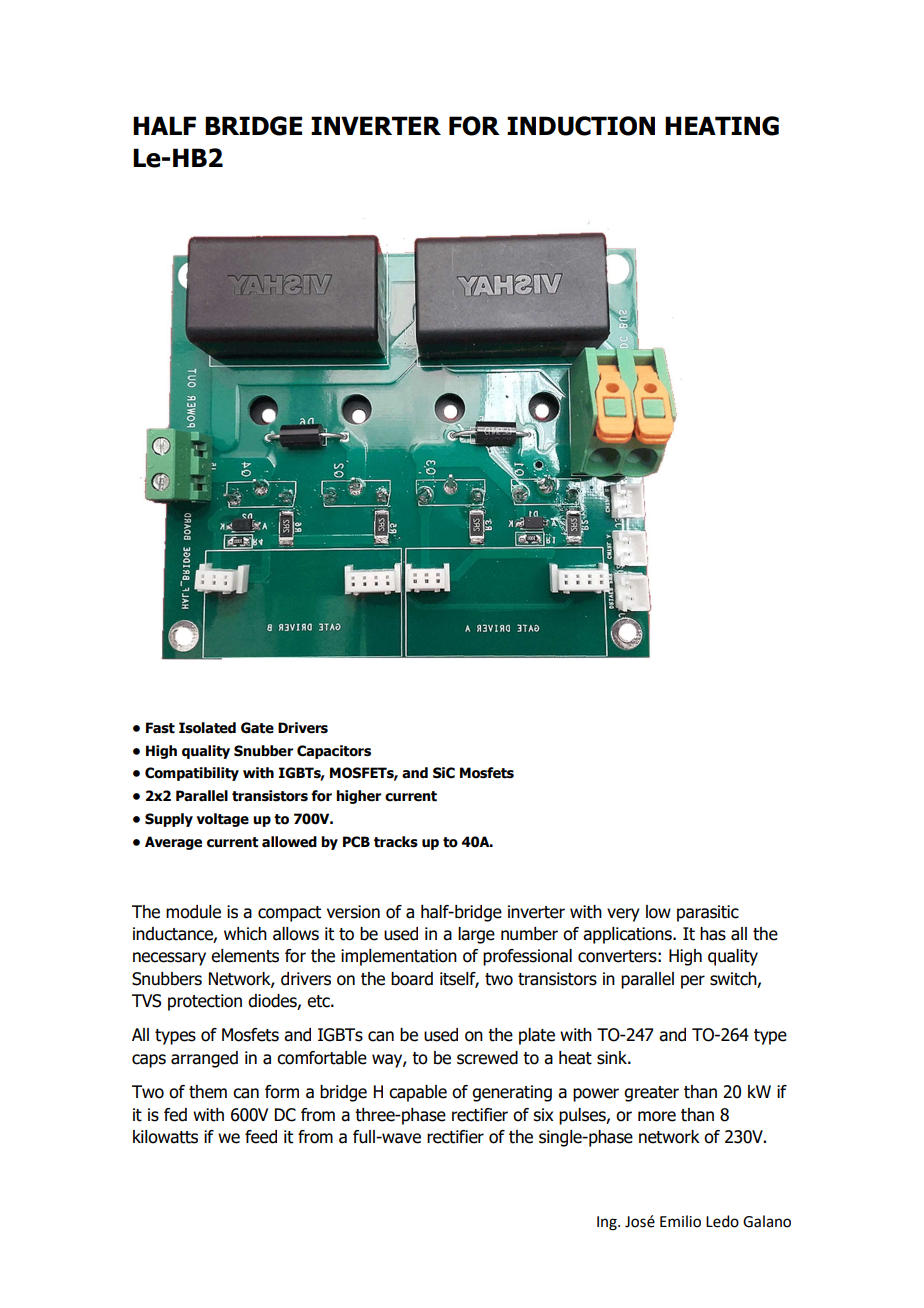 The image size is (924, 1308). What do you see at coordinates (628, 935) in the screenshot?
I see `applications` at bounding box center [628, 935].
